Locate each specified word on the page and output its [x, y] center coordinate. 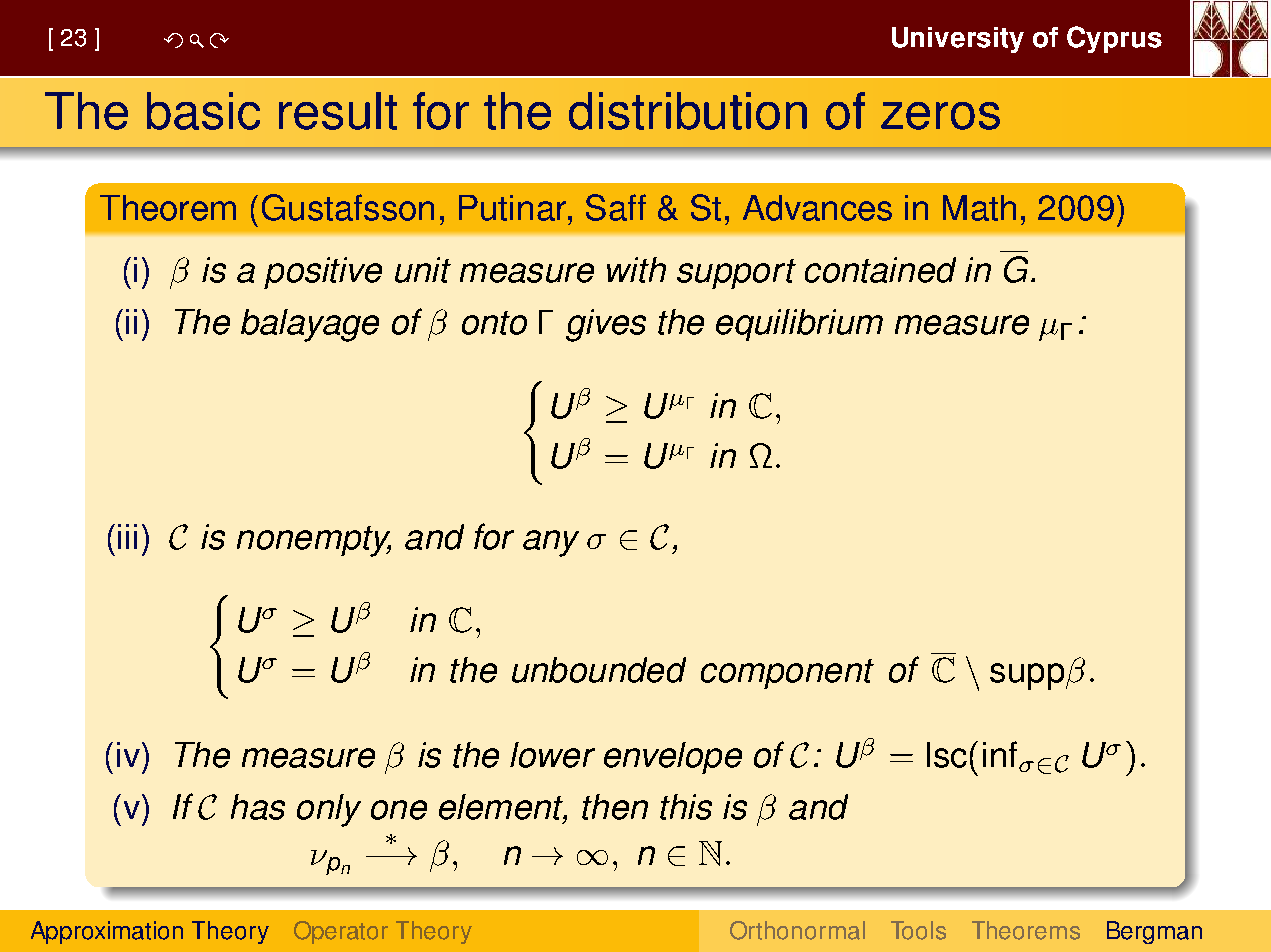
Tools [918, 930]
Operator [341, 932]
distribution [688, 111]
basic [203, 111]
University [958, 40]
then [615, 807]
